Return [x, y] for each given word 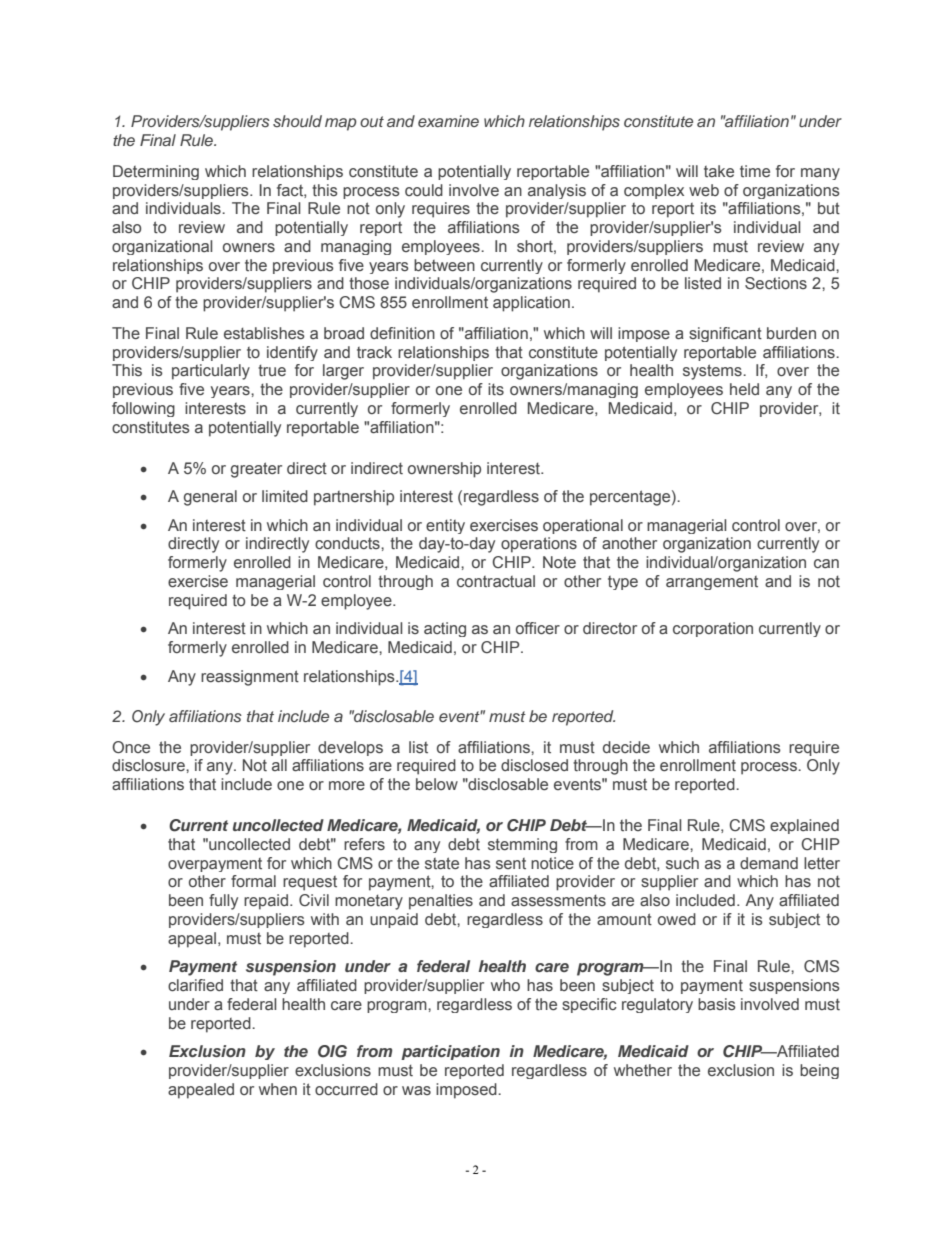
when [278, 1089]
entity [445, 526]
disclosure [149, 765]
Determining [156, 172]
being [819, 1071]
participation [450, 1052]
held [744, 389]
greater [256, 470]
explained [804, 826]
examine [448, 121]
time [755, 171]
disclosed [534, 765]
